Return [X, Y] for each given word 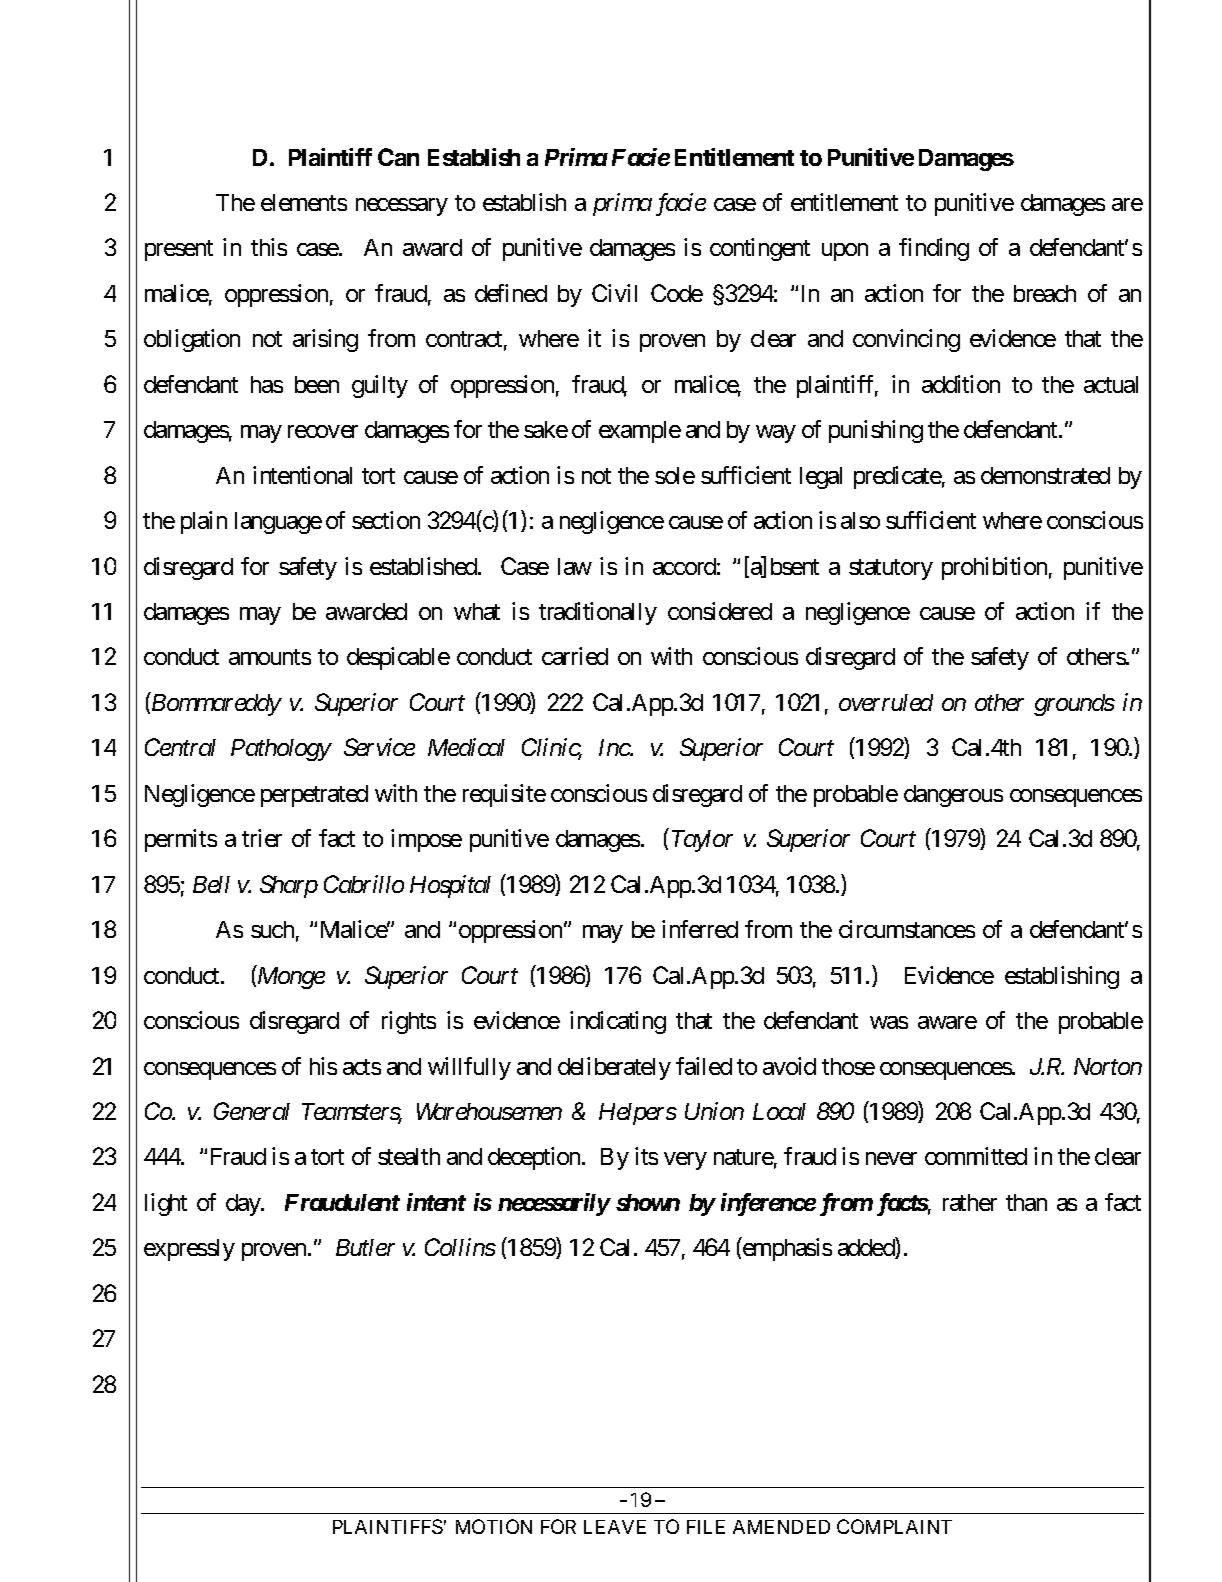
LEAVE [615, 1527]
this [269, 247]
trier [262, 838]
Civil [614, 293]
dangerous [953, 796]
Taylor [702, 841]
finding [934, 249]
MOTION [494, 1526]
